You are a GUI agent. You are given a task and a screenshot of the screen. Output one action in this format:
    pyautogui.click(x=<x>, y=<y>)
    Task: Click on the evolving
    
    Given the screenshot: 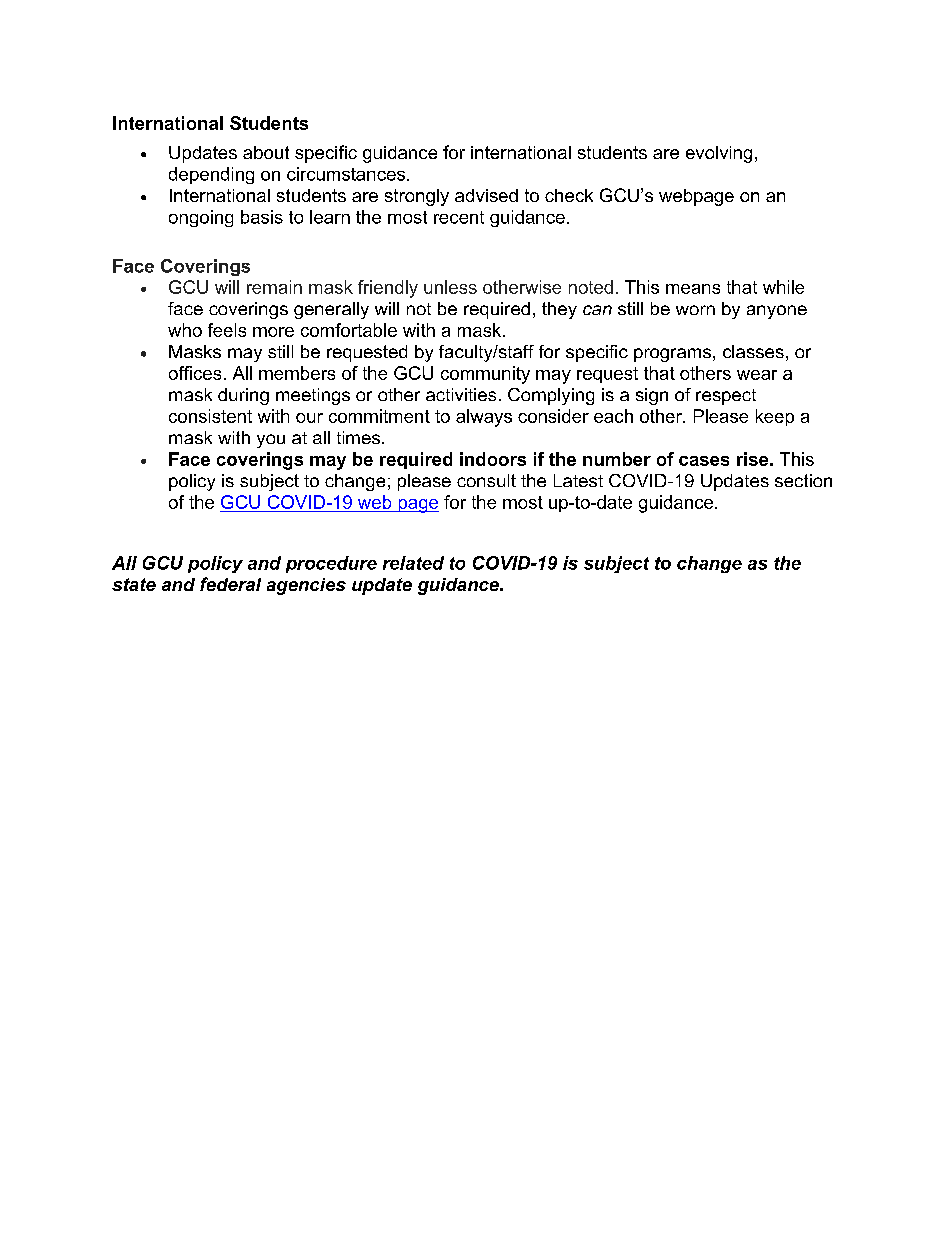 What is the action you would take?
    pyautogui.click(x=719, y=154)
